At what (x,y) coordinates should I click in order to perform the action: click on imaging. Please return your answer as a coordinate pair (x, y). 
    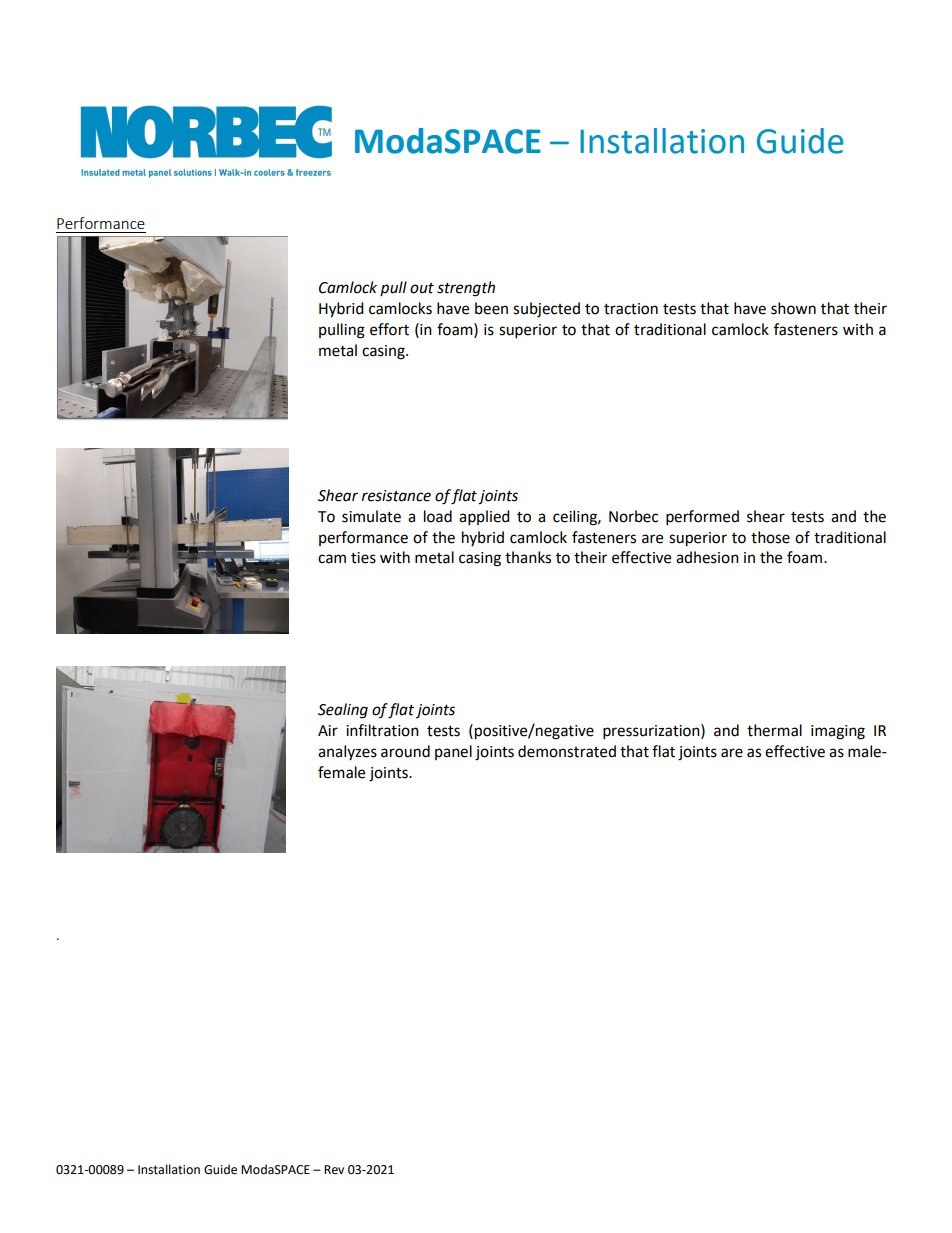
    Looking at the image, I should click on (838, 732).
